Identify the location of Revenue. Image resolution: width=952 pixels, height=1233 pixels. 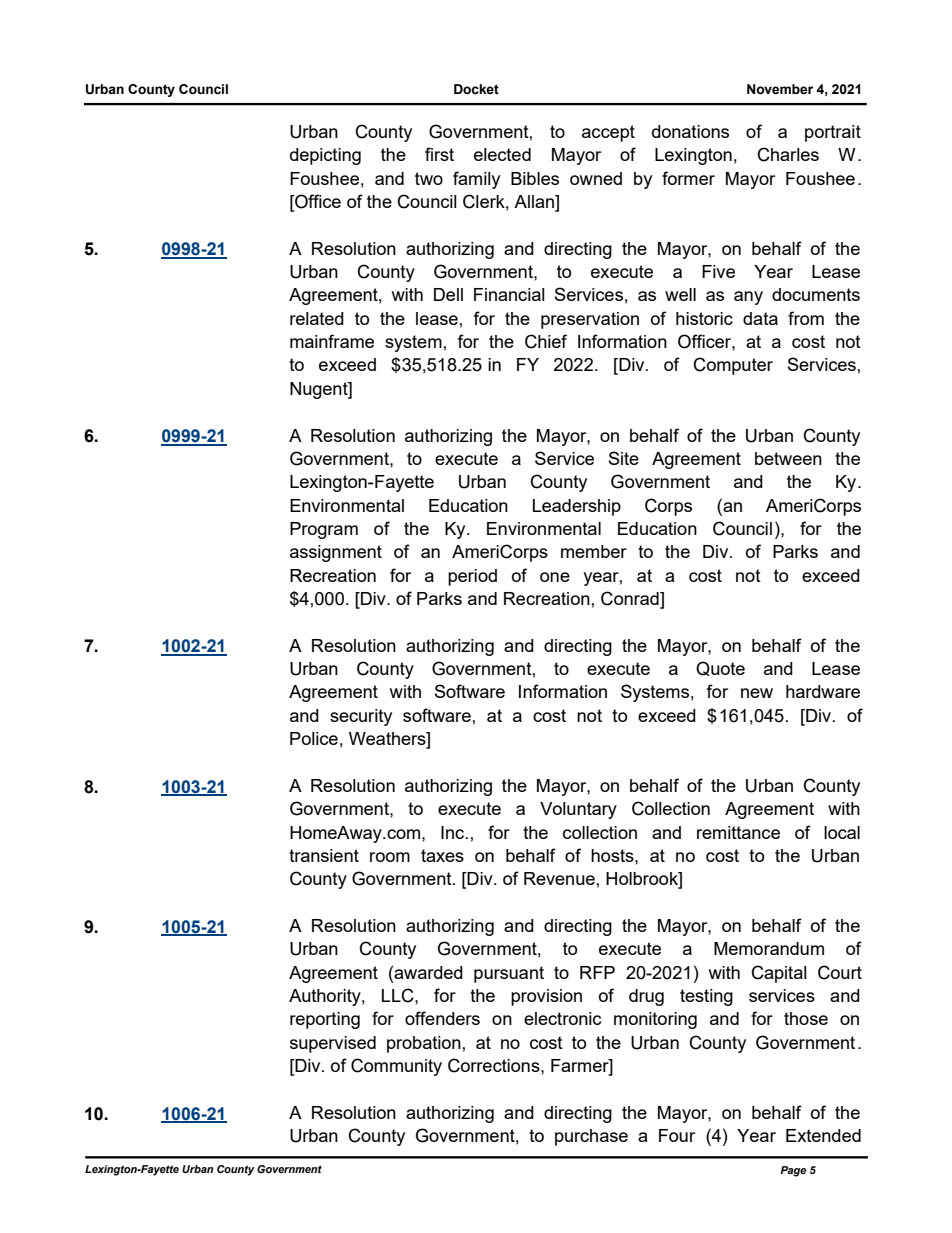
(559, 878).
